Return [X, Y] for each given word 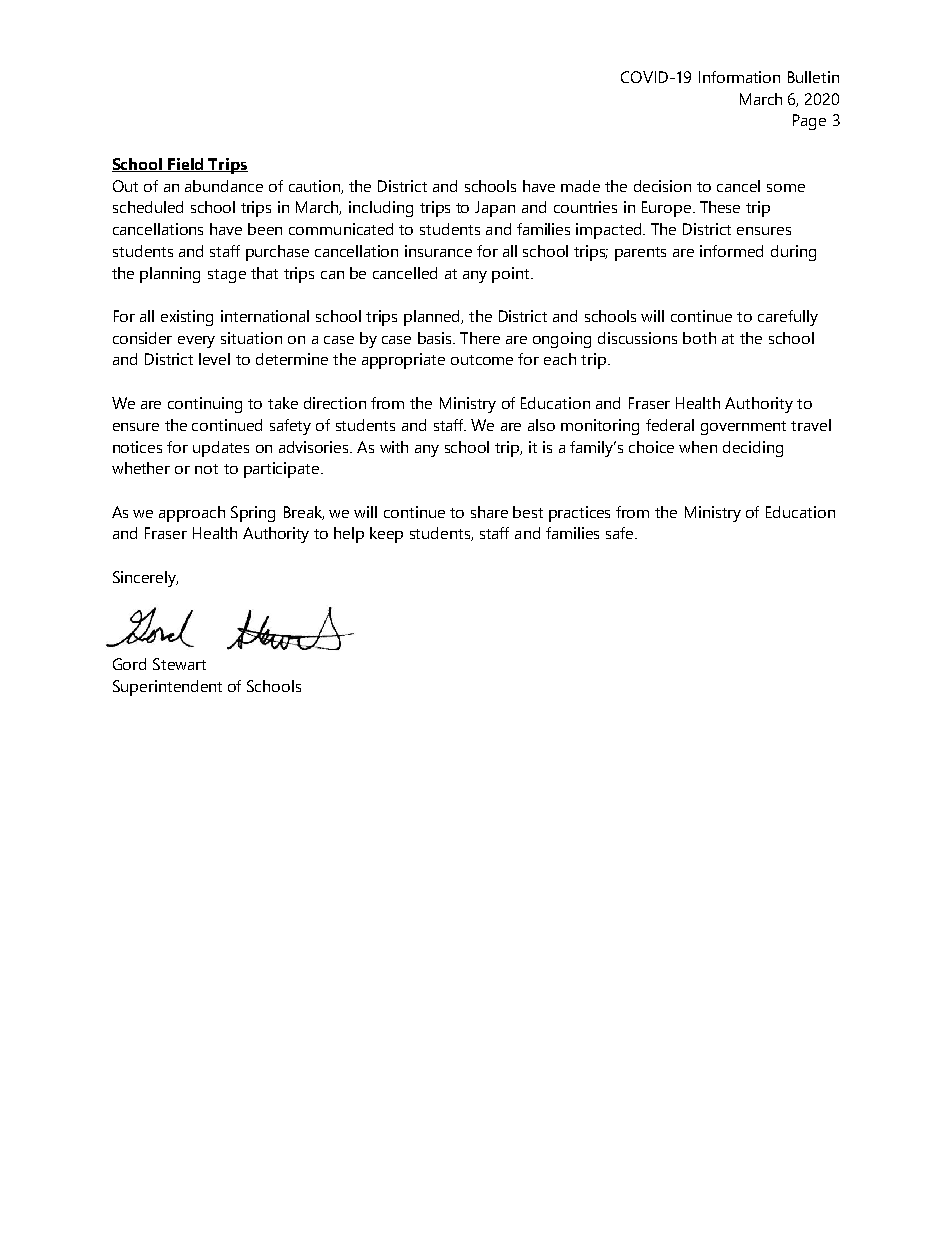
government [743, 428]
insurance [438, 251]
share [489, 512]
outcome [482, 360]
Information [739, 77]
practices [579, 514]
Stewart [179, 664]
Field [186, 165]
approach [192, 514]
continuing [205, 405]
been [265, 229]
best [528, 512]
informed [731, 251]
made [580, 186]
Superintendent [167, 688]
